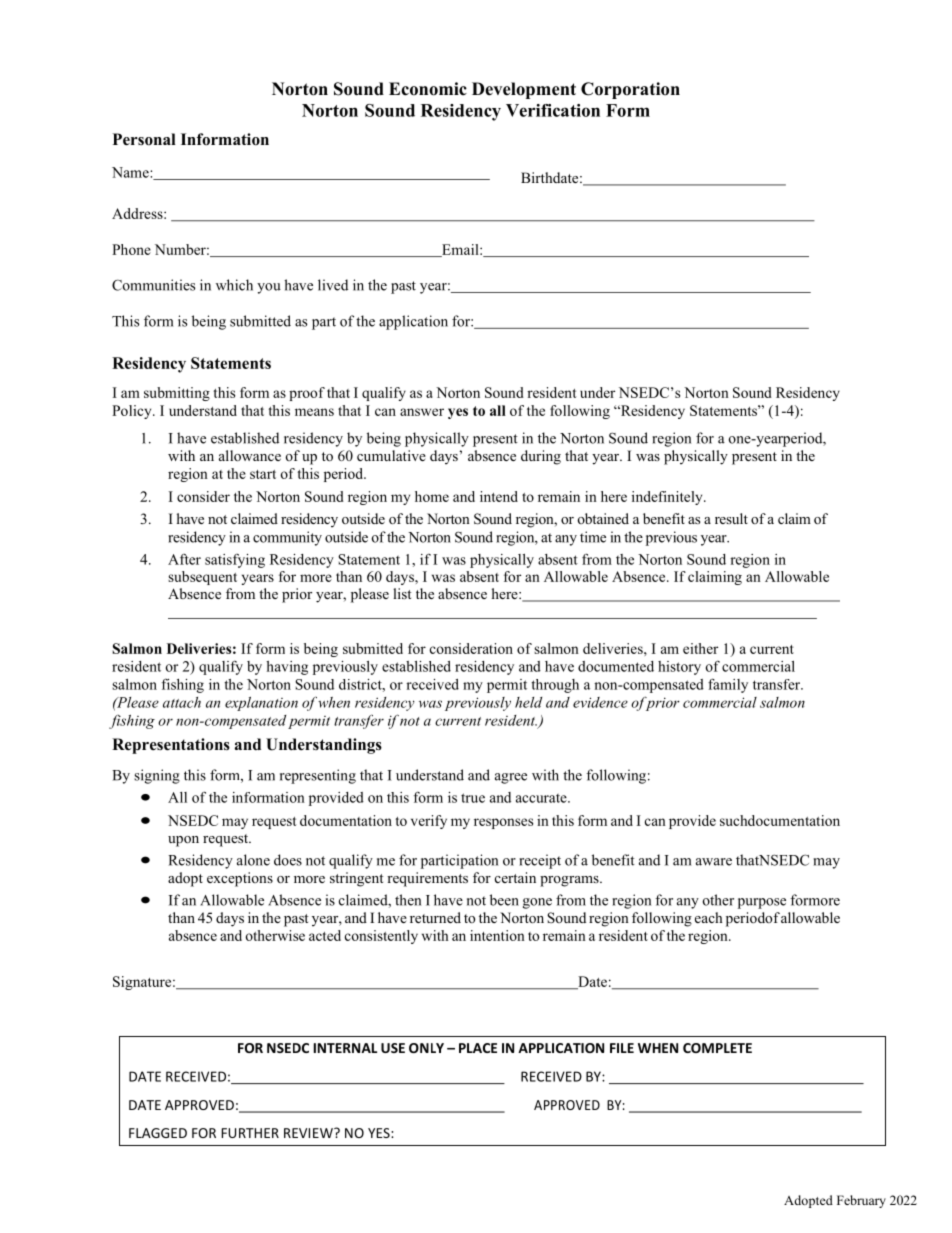 The image size is (952, 1233). Describe the element at coordinates (240, 879) in the screenshot. I see `exceptions` at that location.
